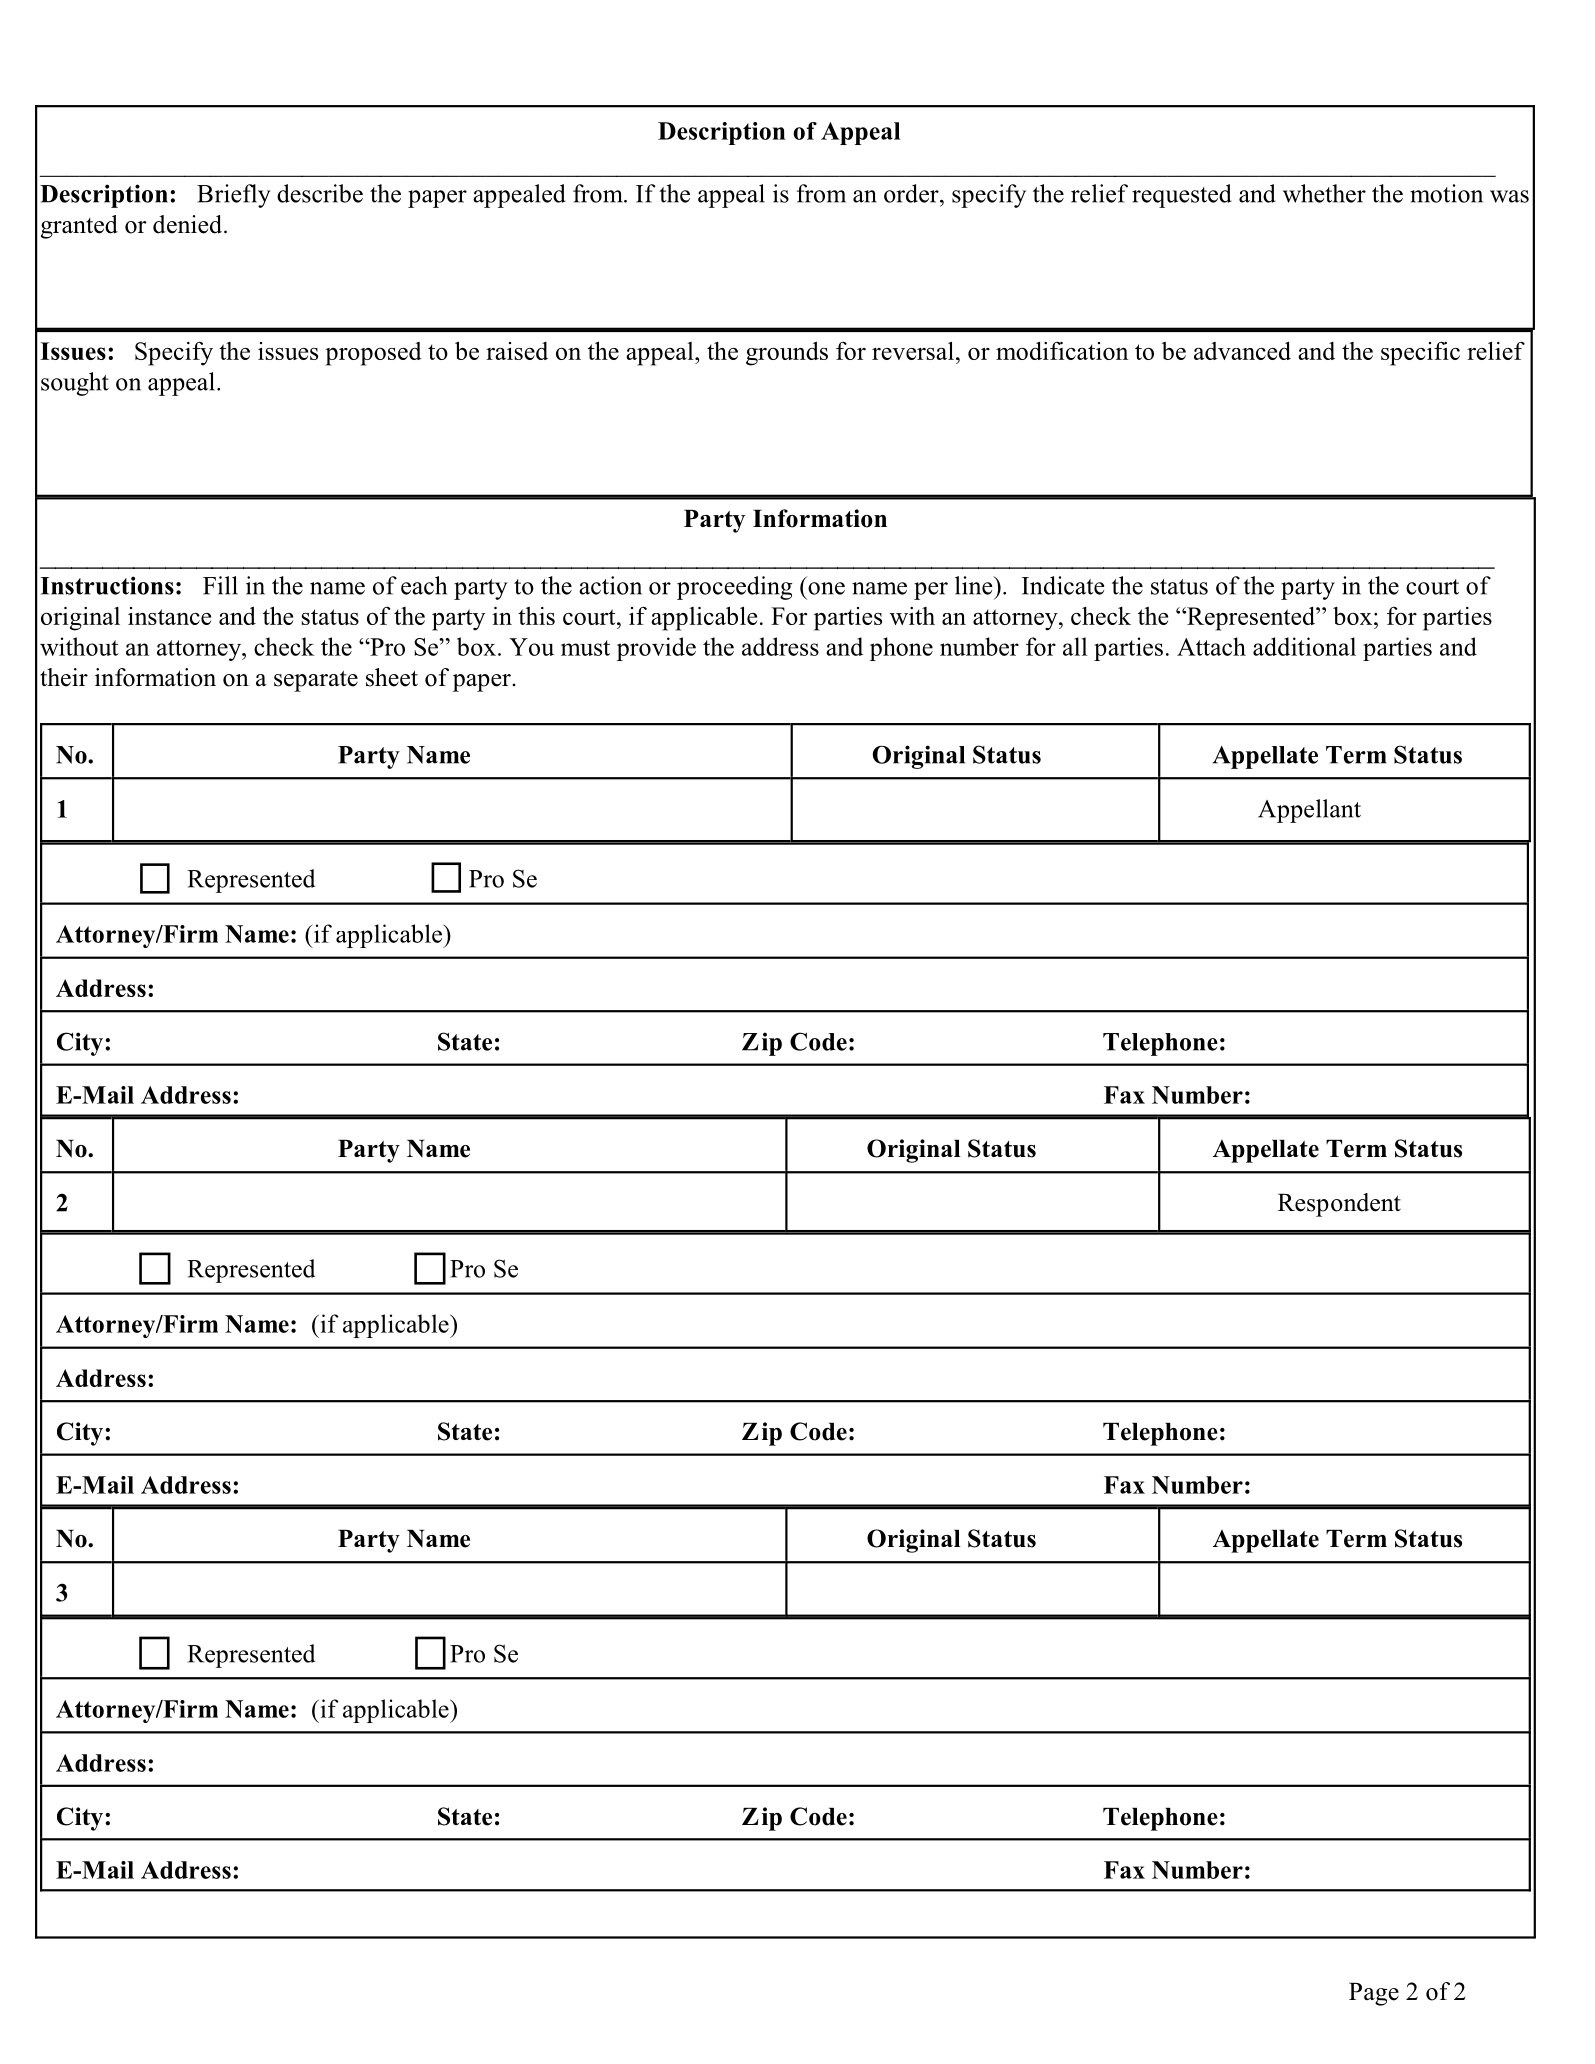  What do you see at coordinates (531, 647) in the screenshot?
I see `You` at bounding box center [531, 647].
